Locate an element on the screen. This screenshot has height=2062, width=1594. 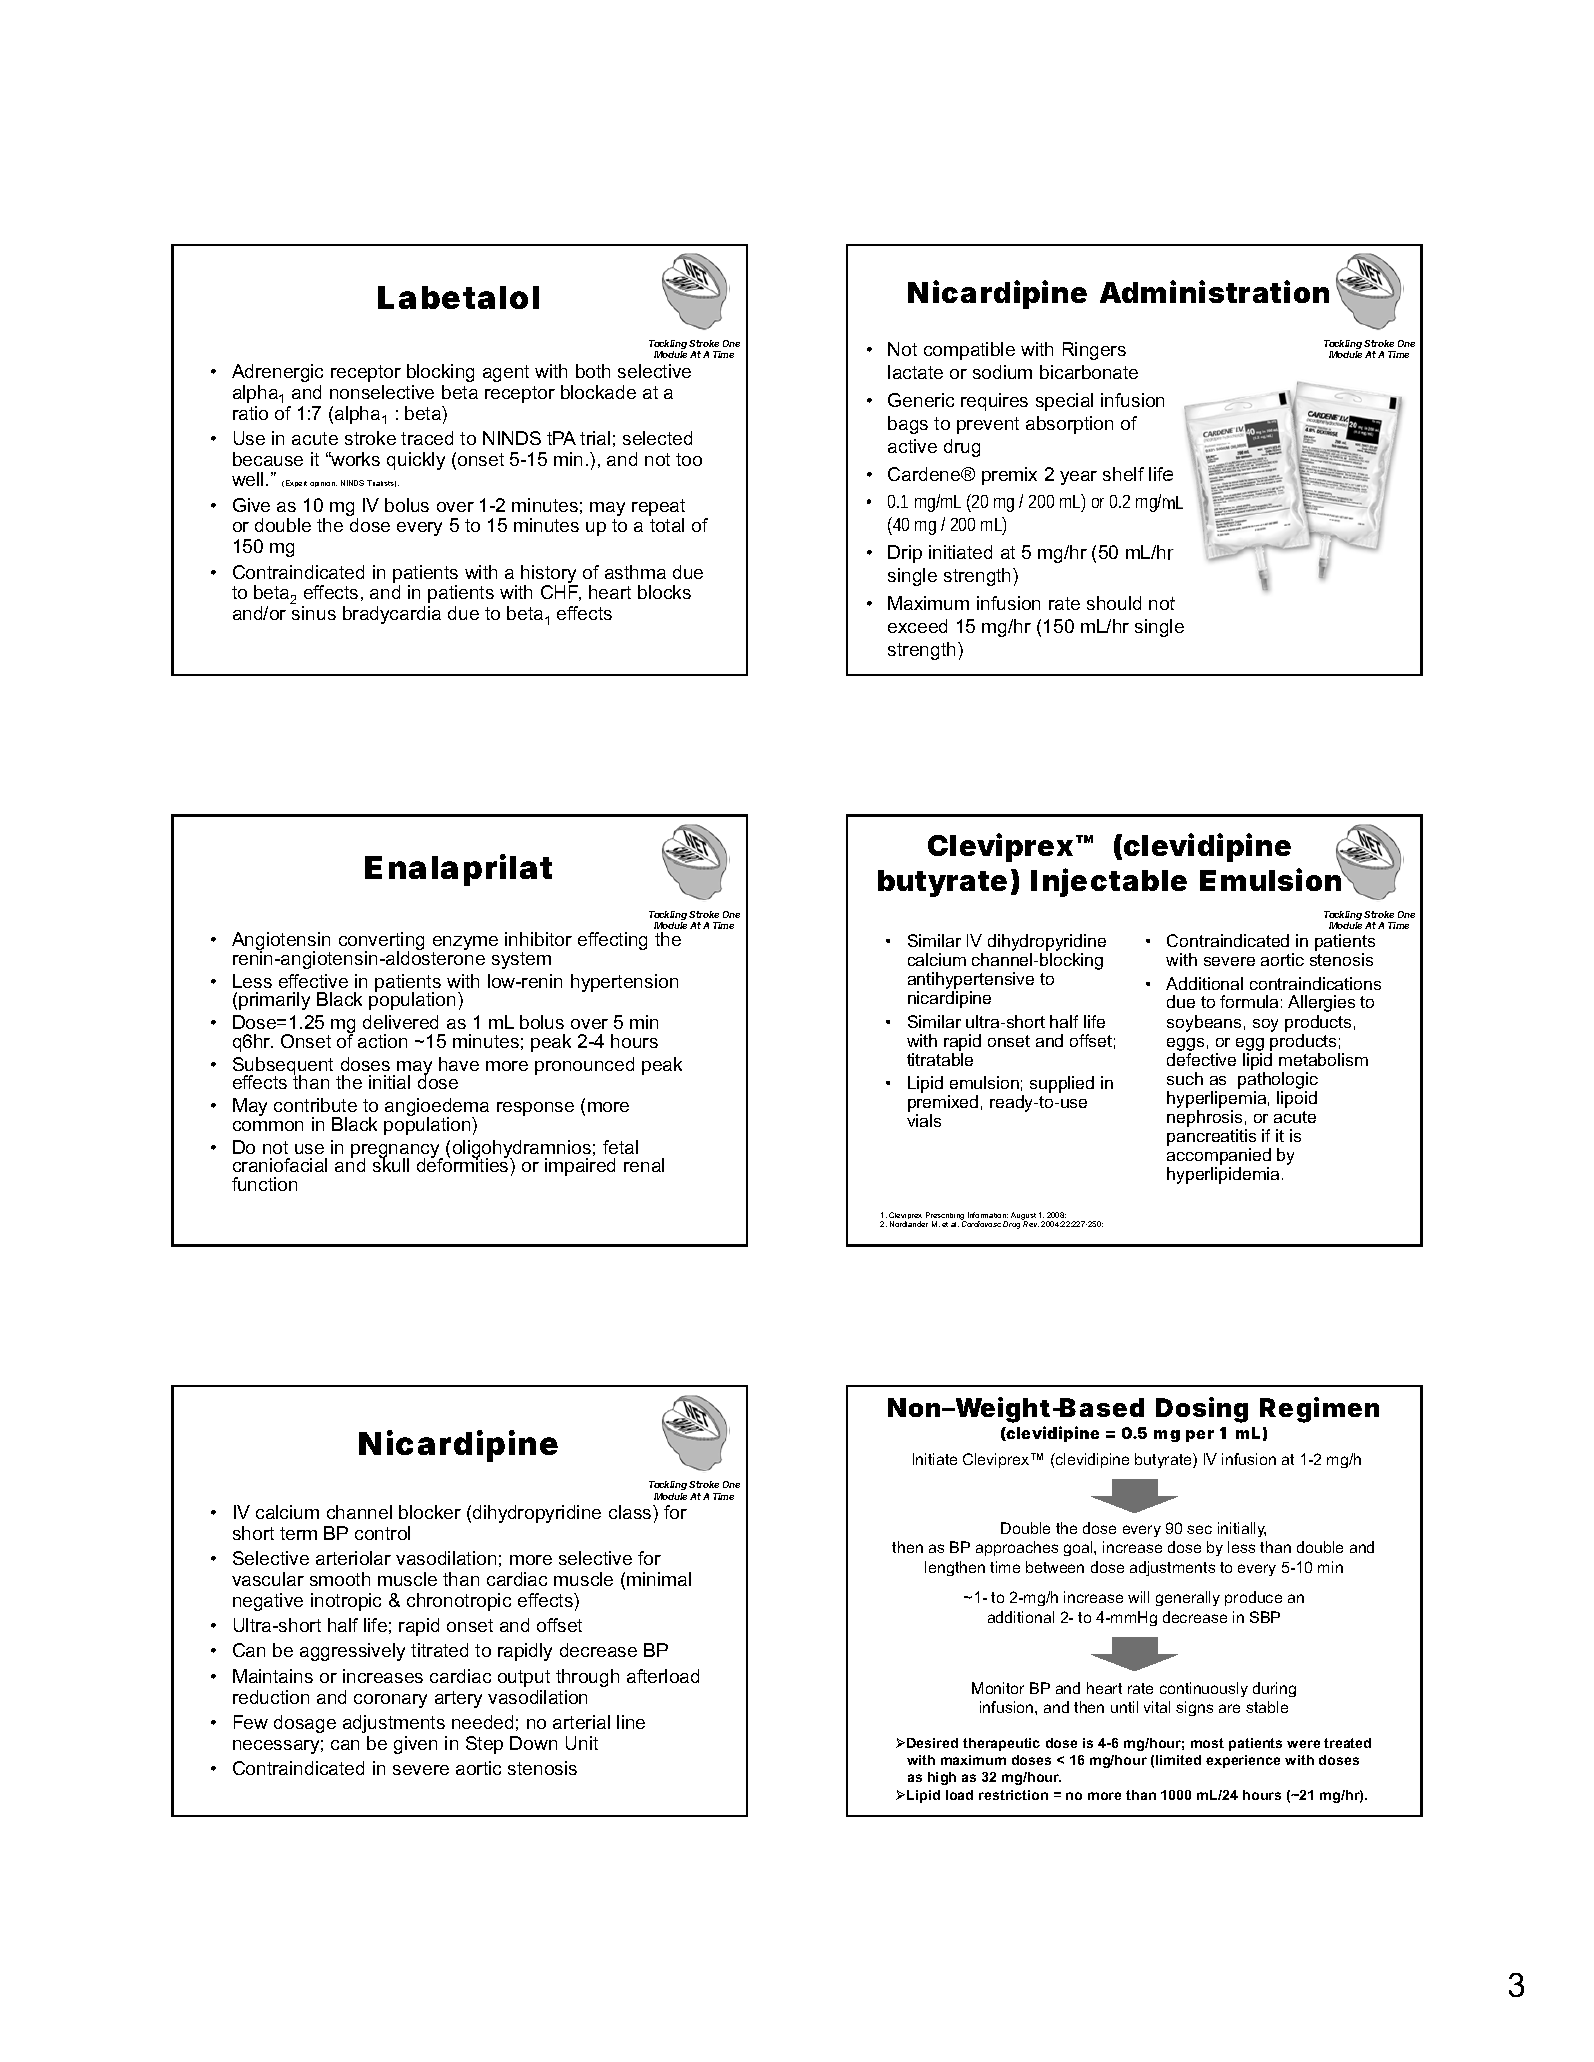
bags is located at coordinates (908, 425).
